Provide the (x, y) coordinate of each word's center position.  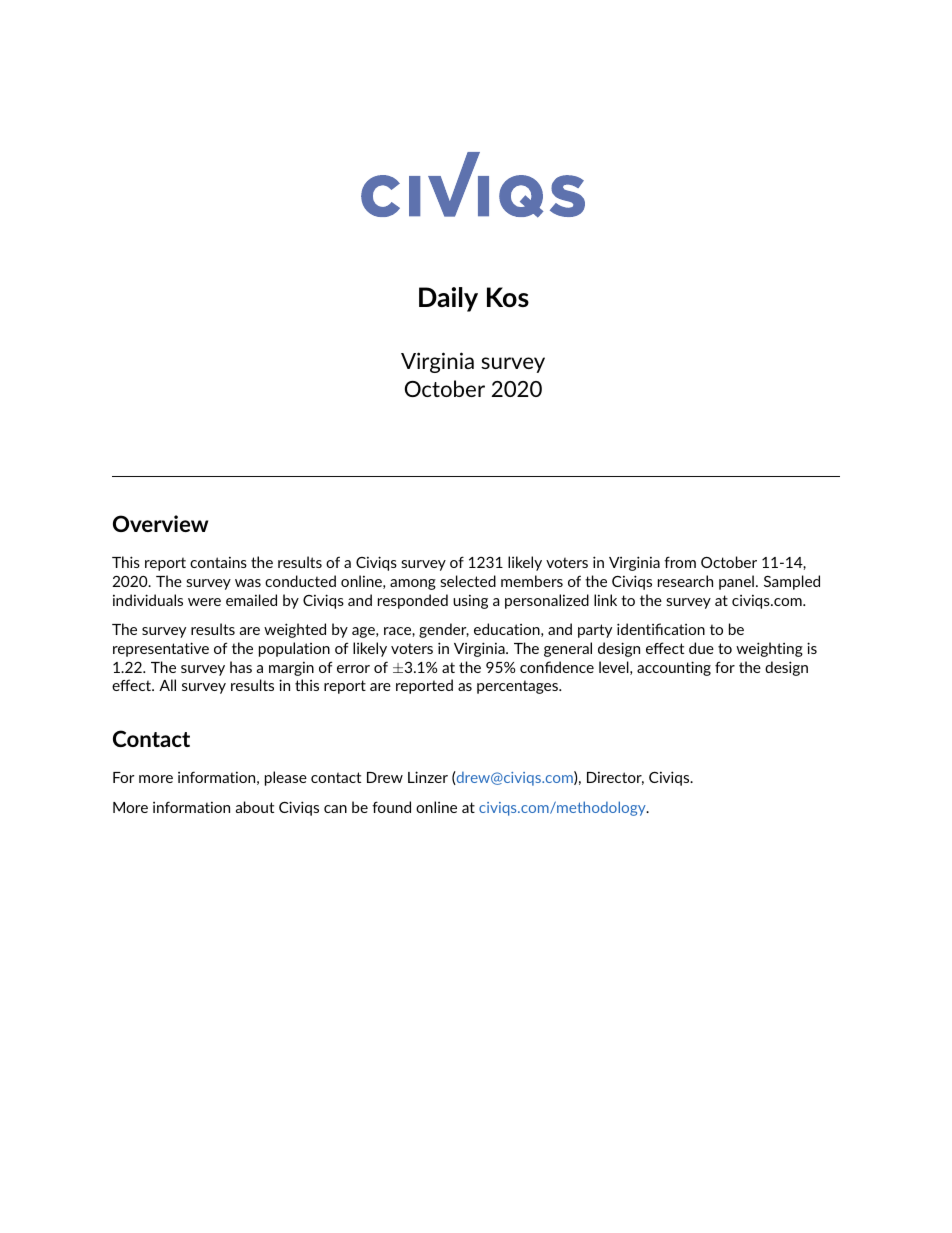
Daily (448, 299)
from (680, 562)
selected (468, 581)
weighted (295, 630)
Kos (508, 297)
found (391, 807)
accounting (674, 668)
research (685, 581)
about (255, 807)
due (701, 648)
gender (444, 630)
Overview (160, 523)
